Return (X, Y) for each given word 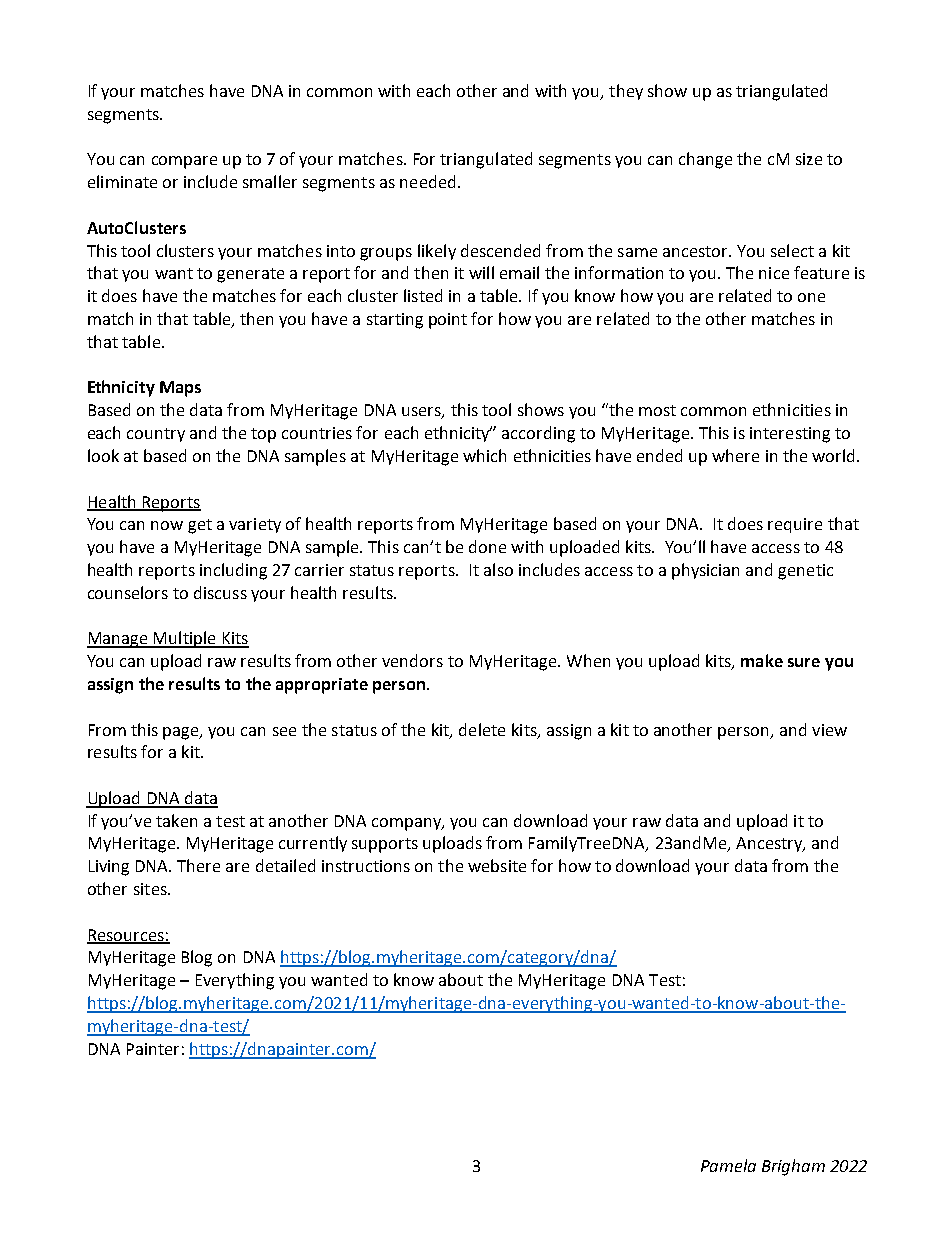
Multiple (185, 639)
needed (427, 181)
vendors (412, 660)
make (762, 660)
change (705, 160)
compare (184, 162)
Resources (126, 936)
